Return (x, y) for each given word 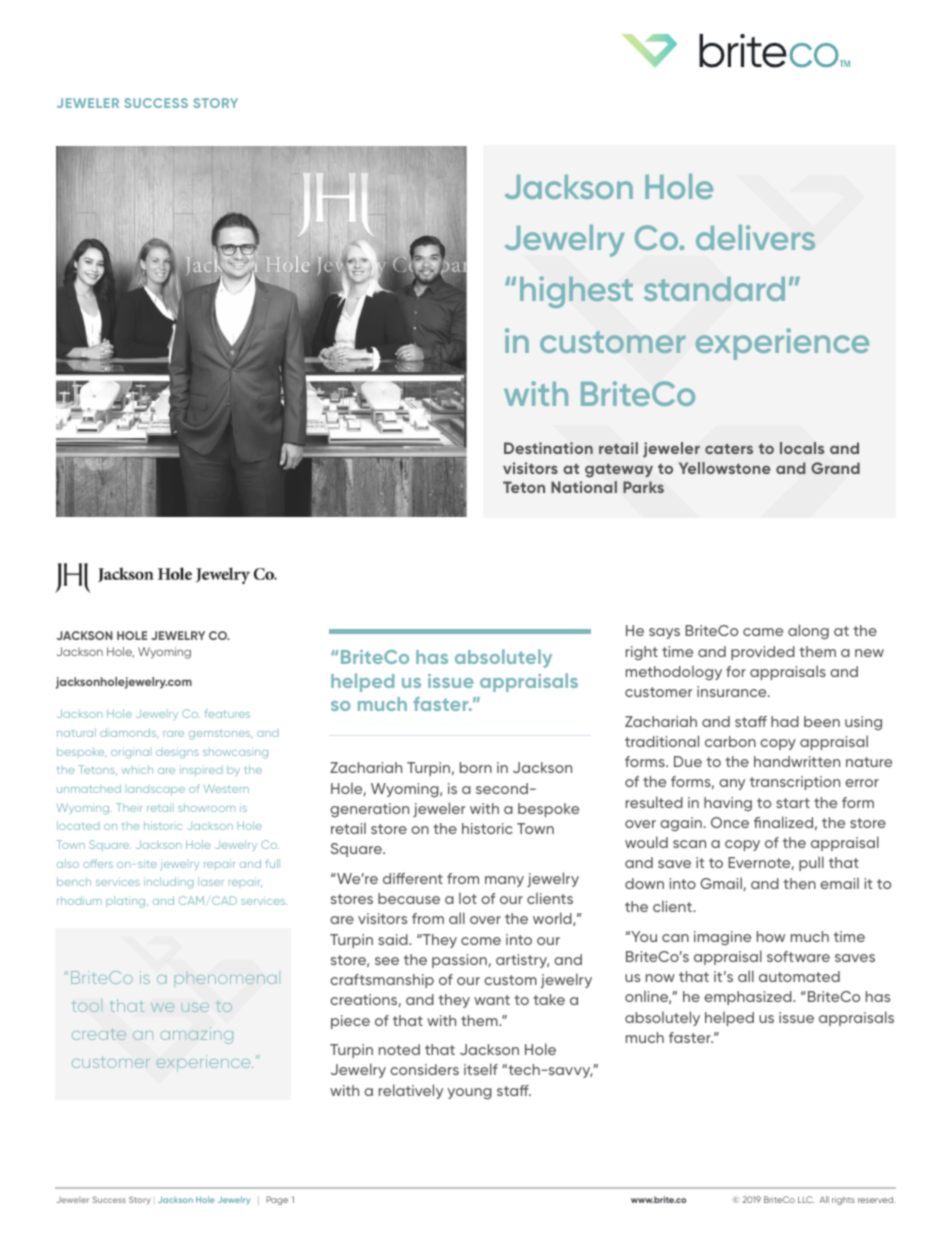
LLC (806, 1199)
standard (714, 289)
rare (173, 734)
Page (277, 1200)
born (476, 767)
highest (576, 292)
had (785, 721)
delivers (755, 237)
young (469, 1093)
